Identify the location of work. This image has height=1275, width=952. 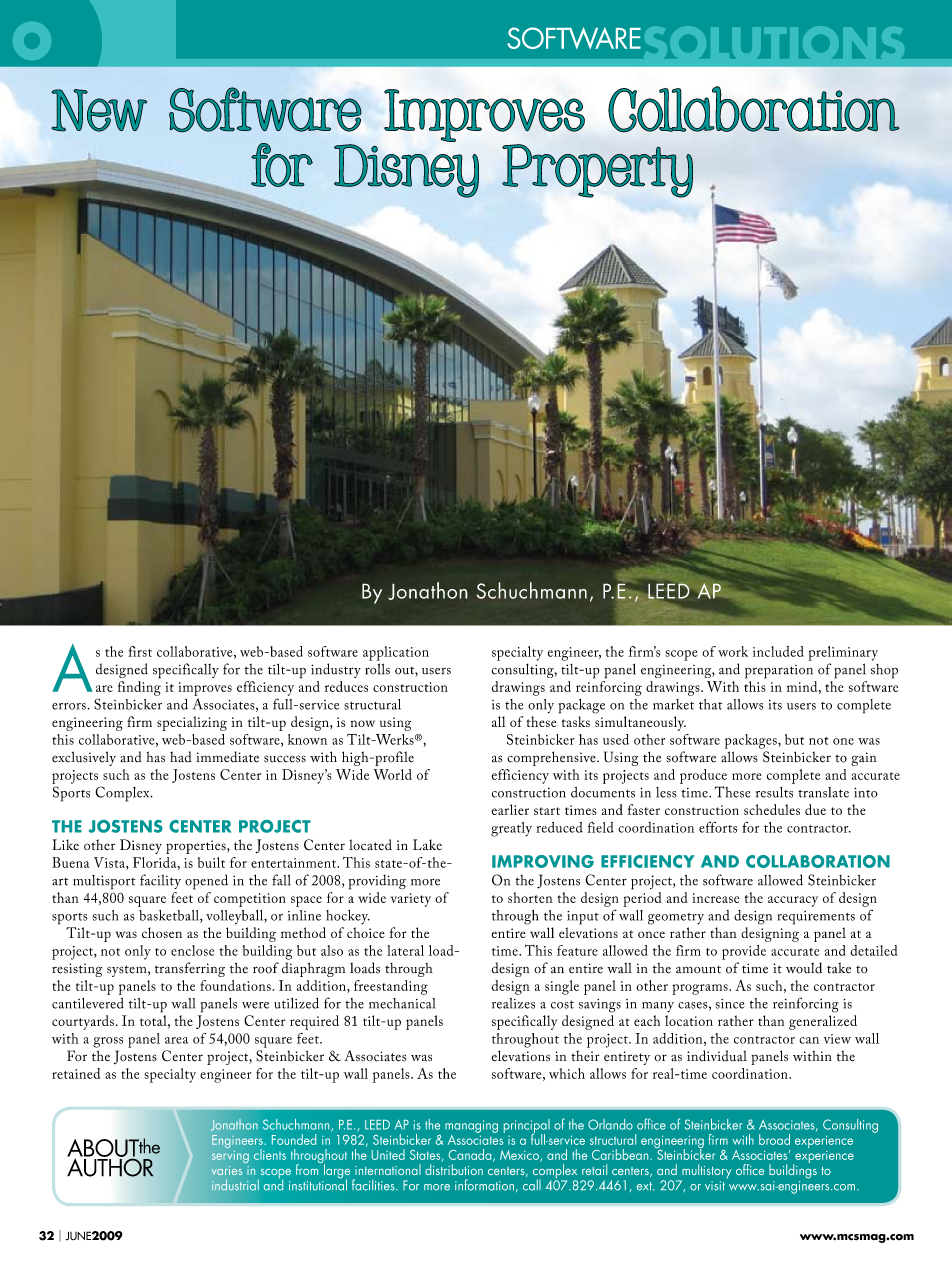
(733, 651).
